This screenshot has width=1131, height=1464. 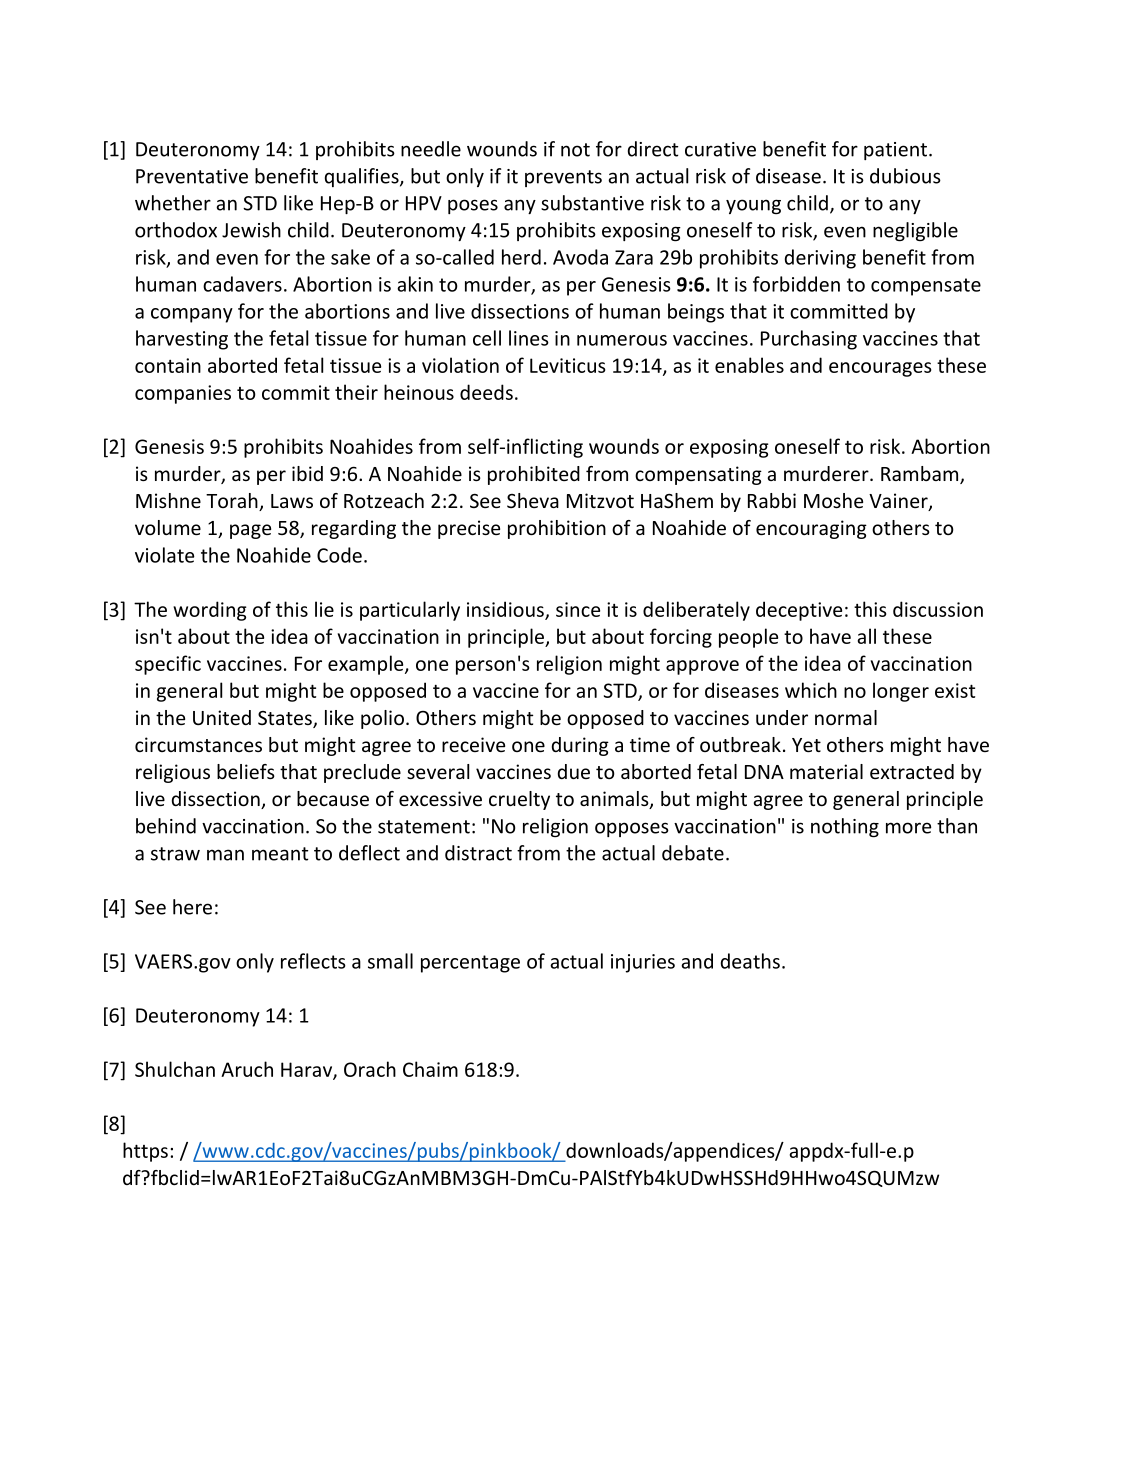 What do you see at coordinates (750, 961) in the screenshot?
I see `deaths` at bounding box center [750, 961].
